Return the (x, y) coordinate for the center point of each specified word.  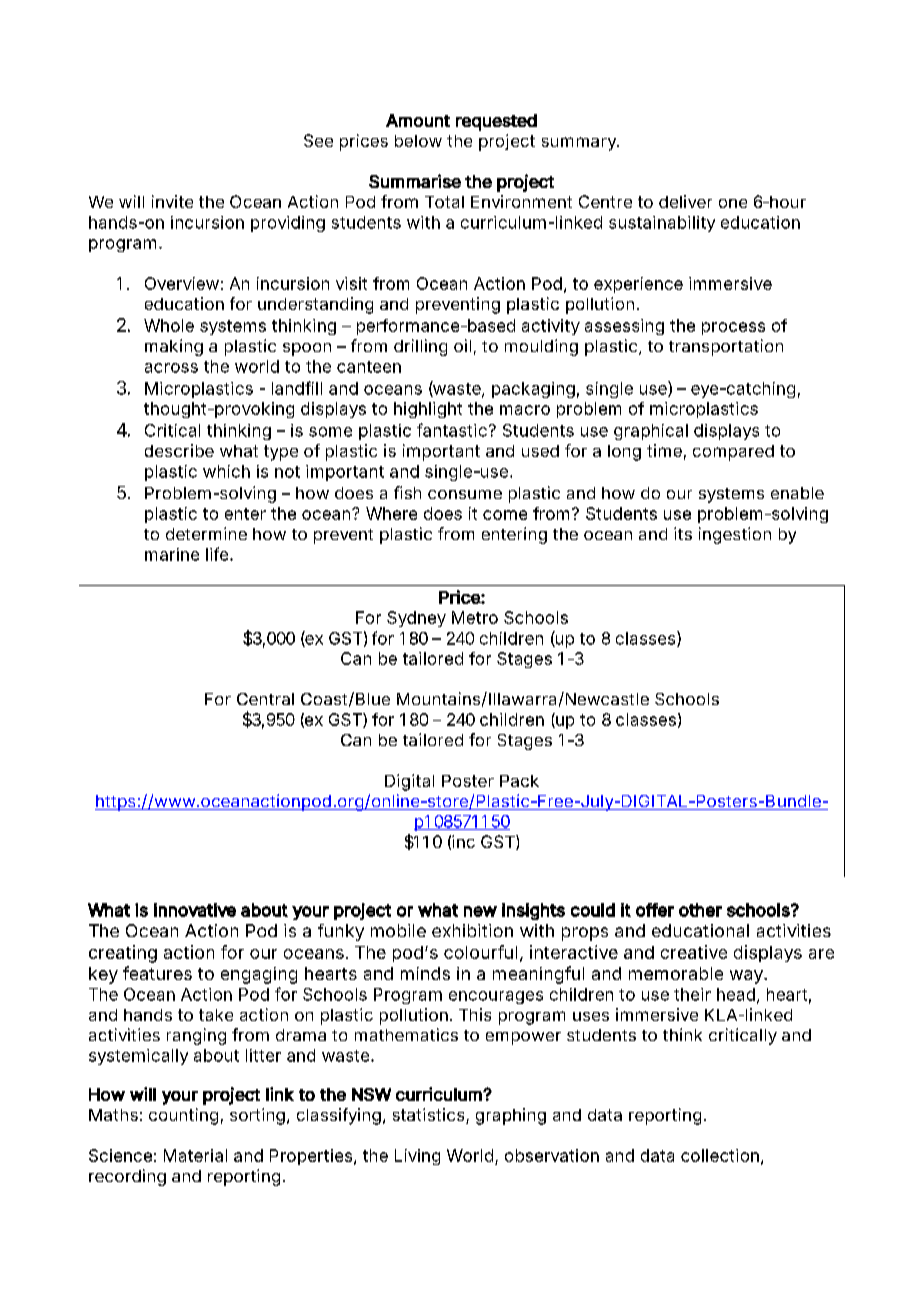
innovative (195, 910)
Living (417, 1157)
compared (733, 453)
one (733, 203)
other (700, 910)
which (226, 471)
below (418, 141)
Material (195, 1155)
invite (172, 201)
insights (533, 911)
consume (465, 494)
